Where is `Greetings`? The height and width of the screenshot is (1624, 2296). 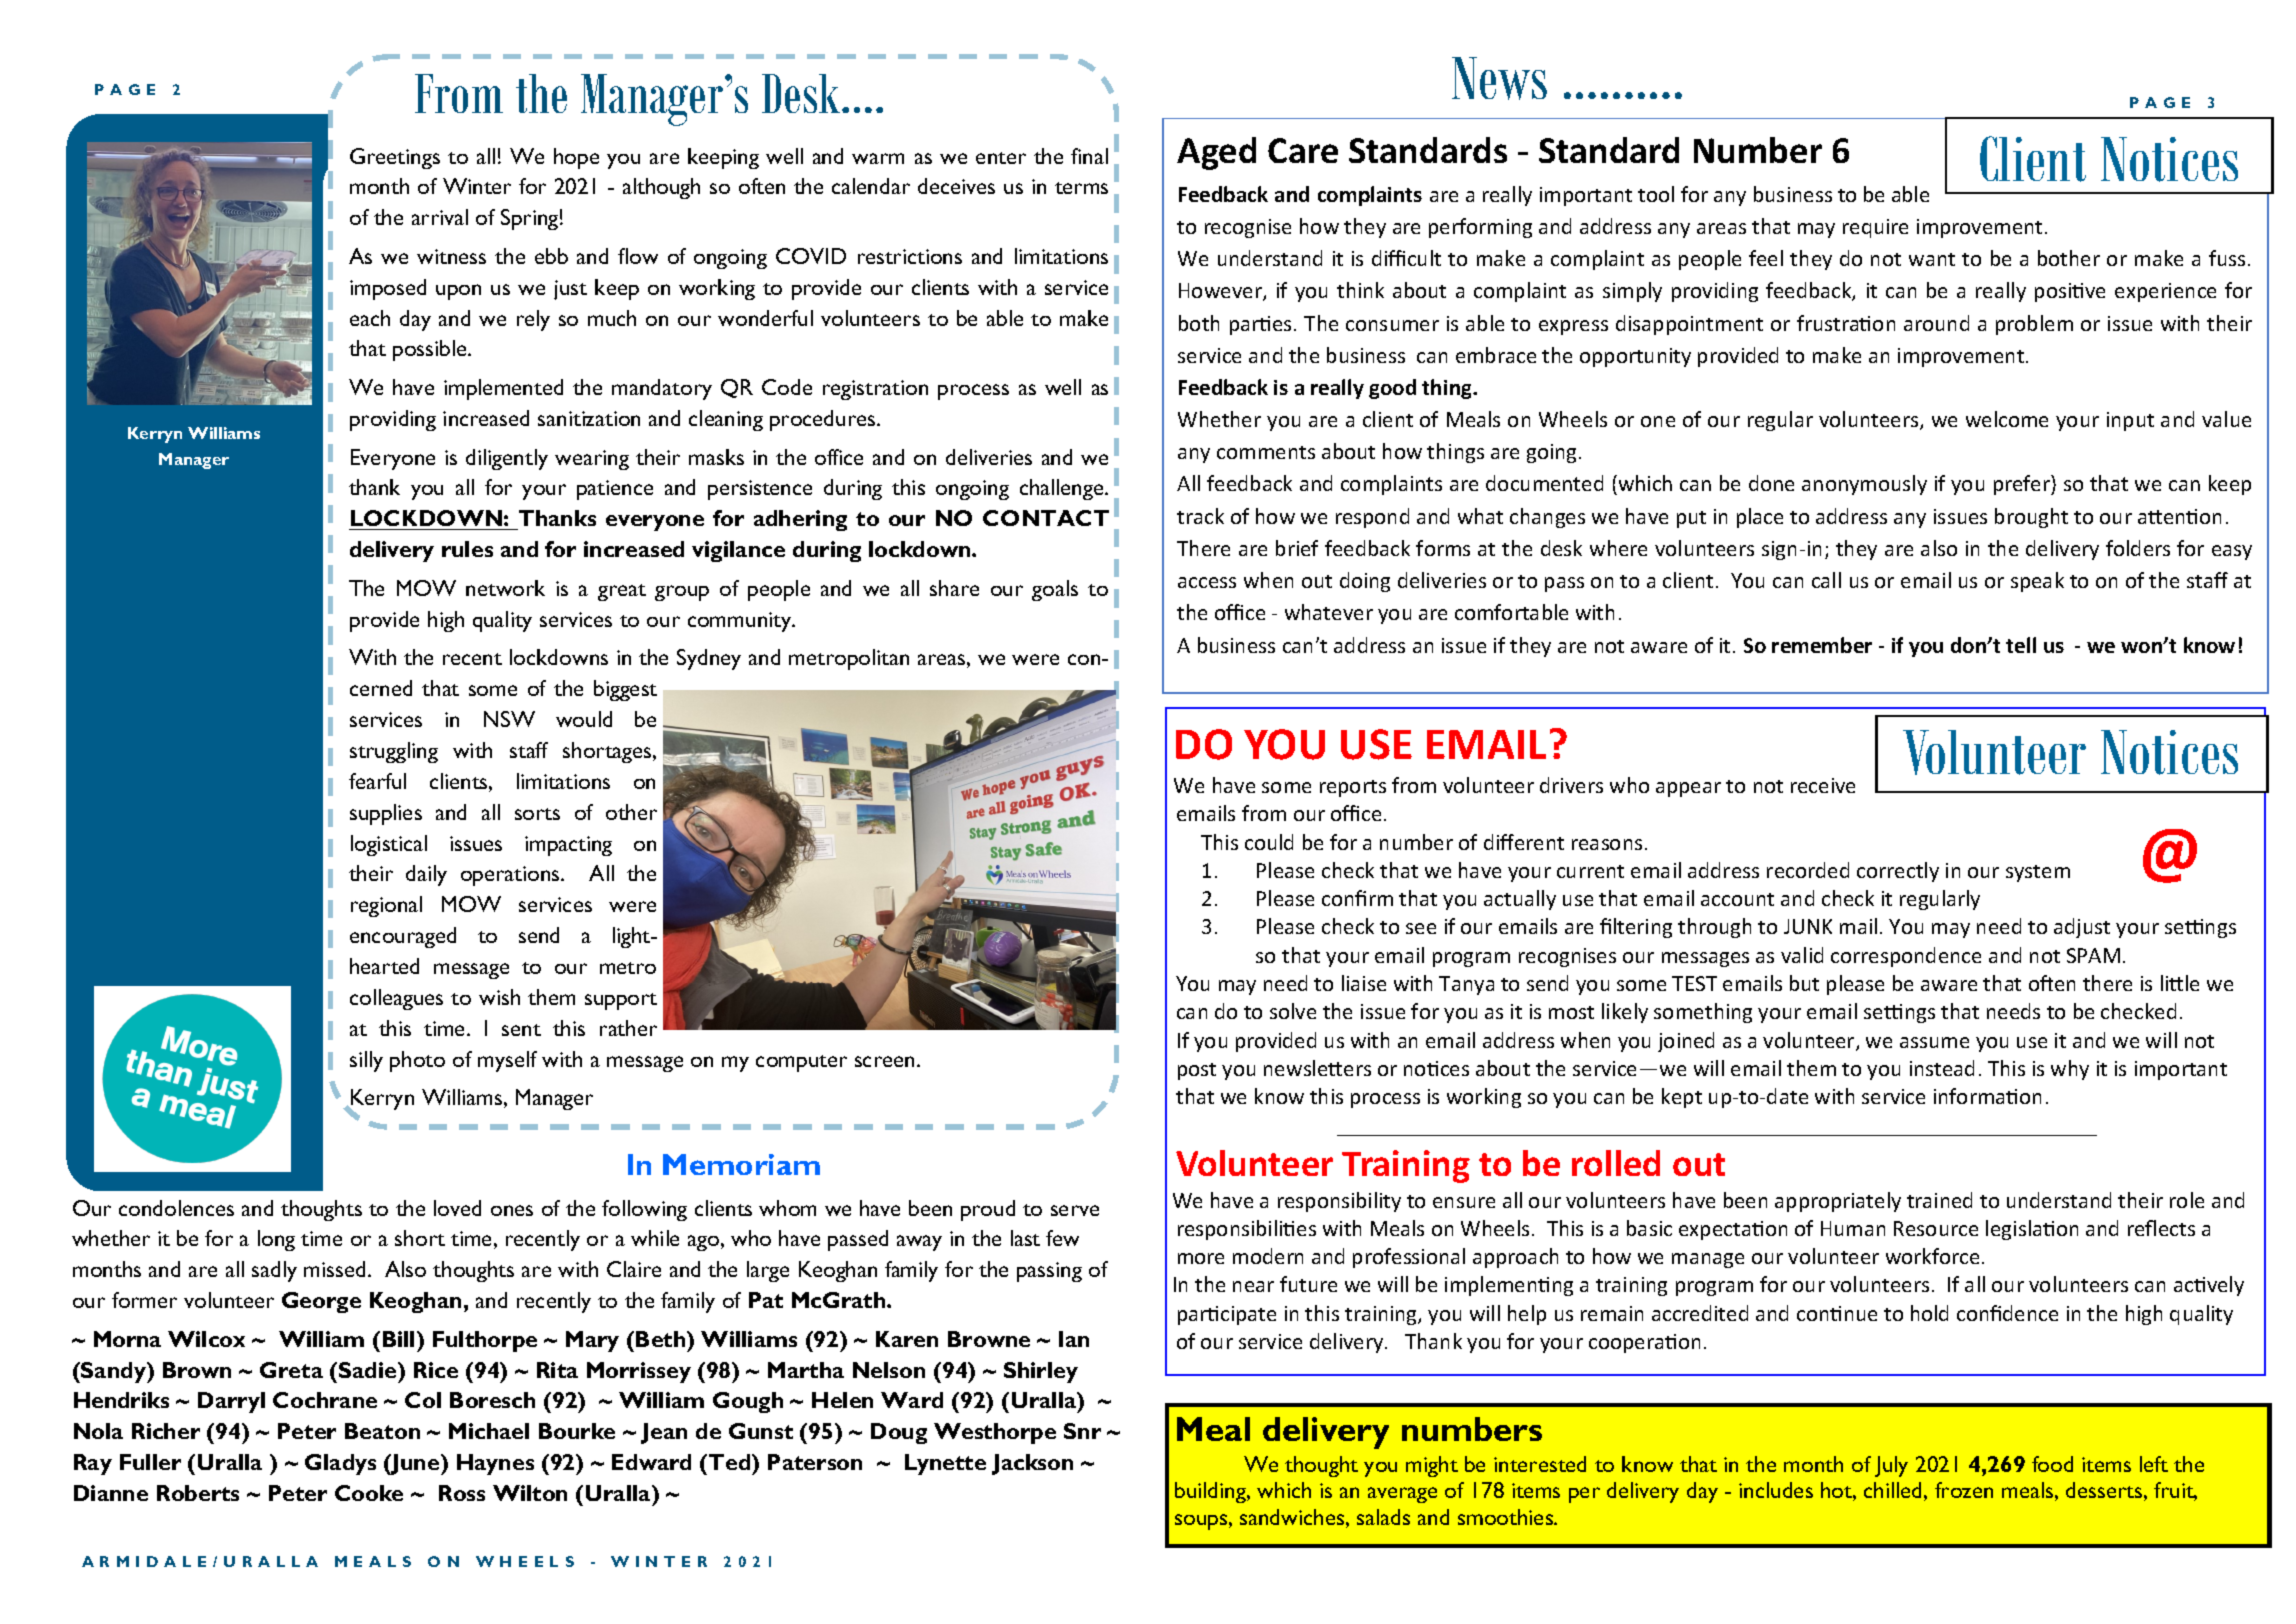
Greetings is located at coordinates (395, 158).
